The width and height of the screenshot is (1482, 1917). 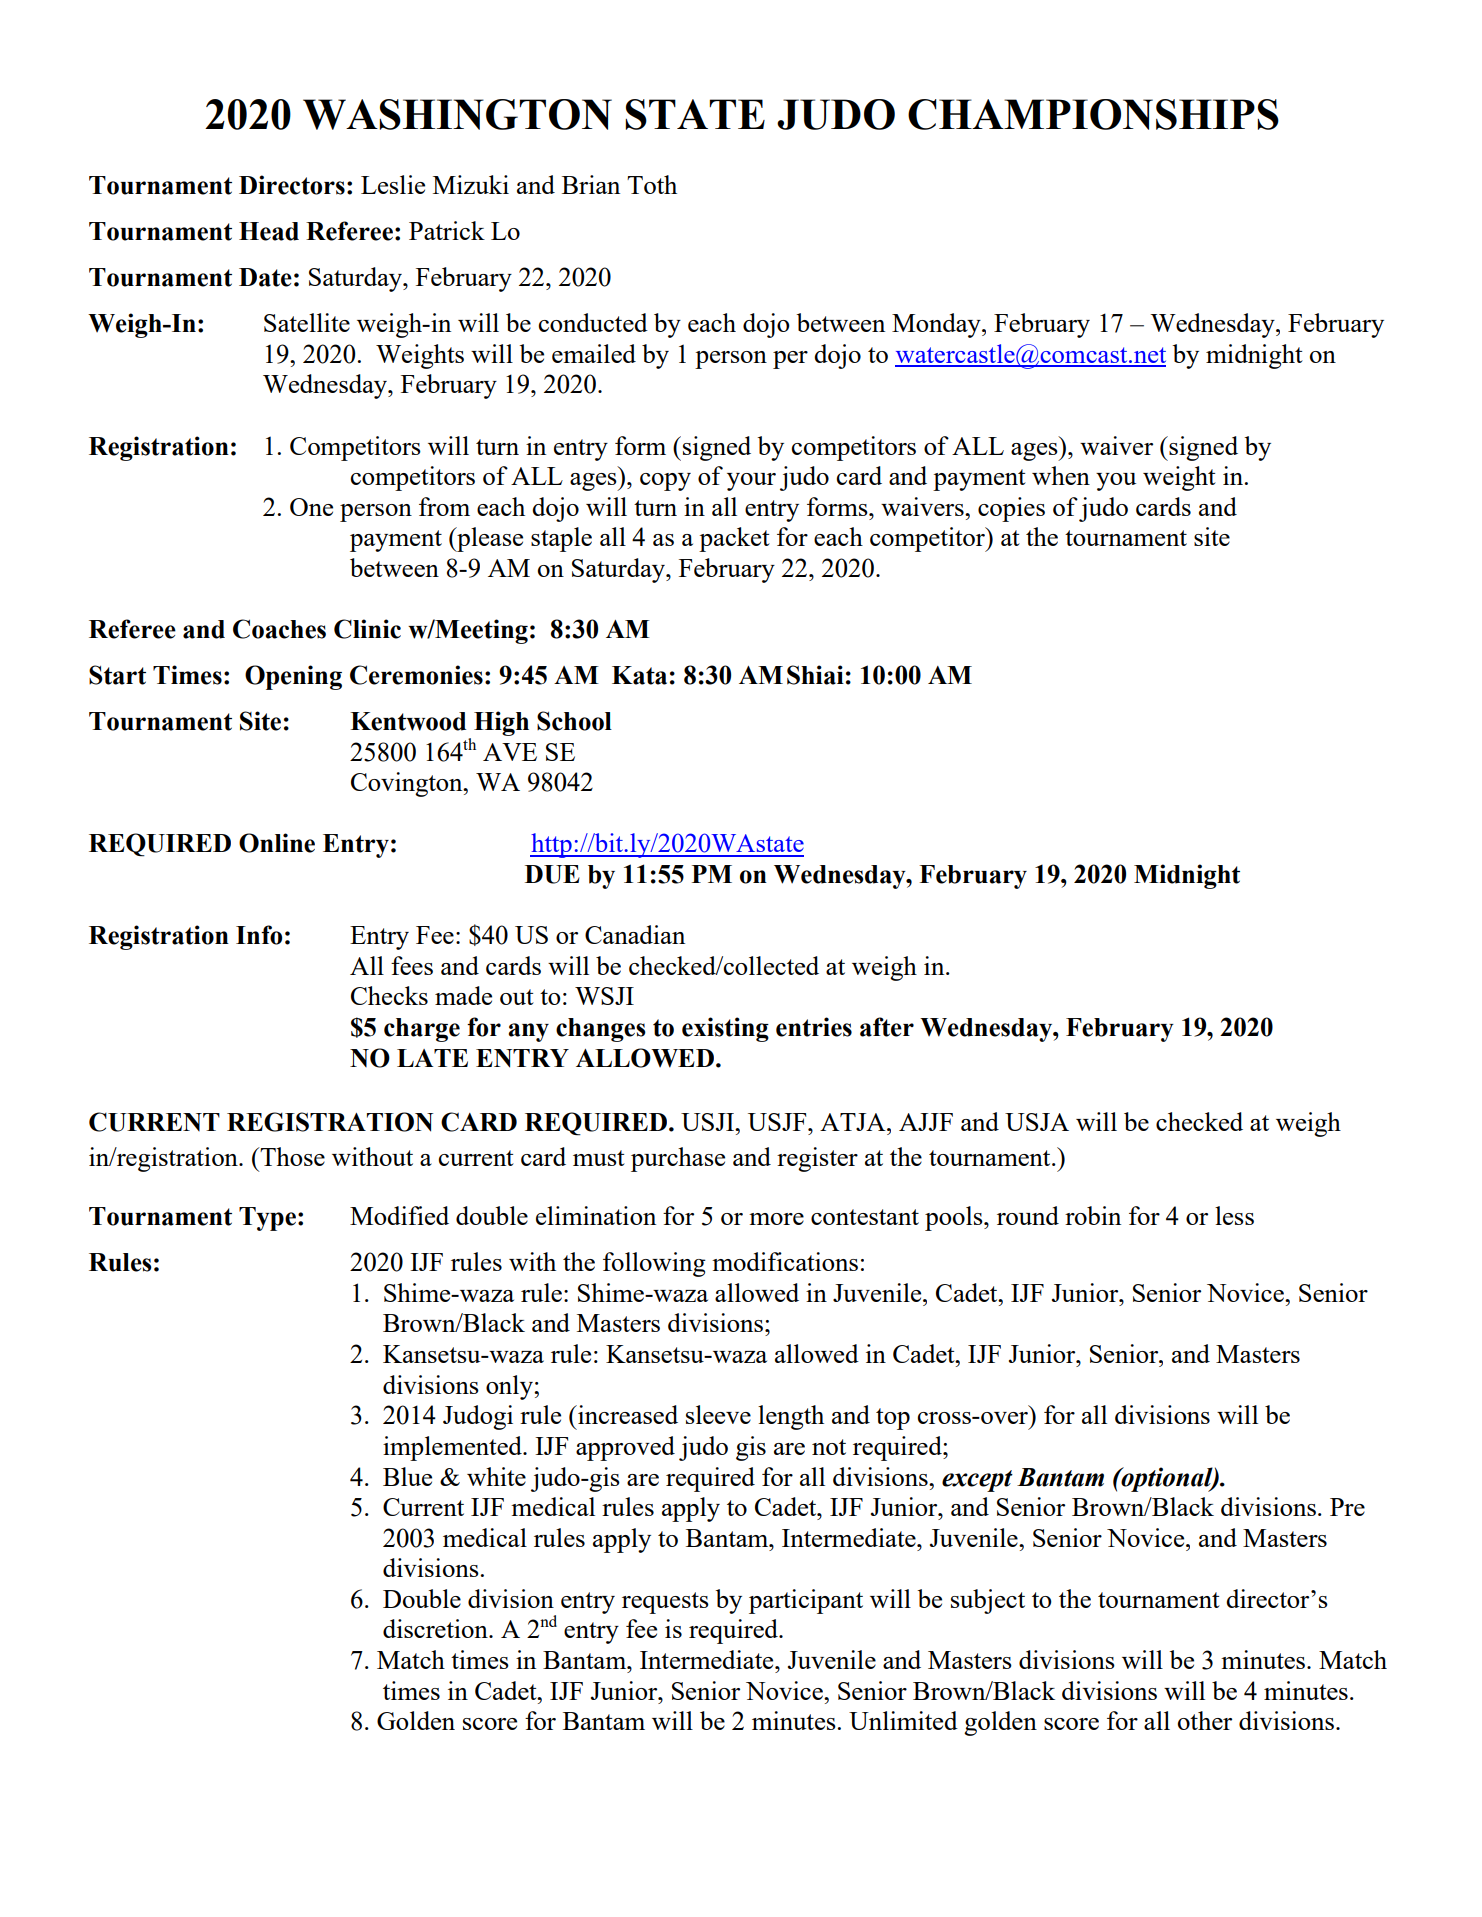 What do you see at coordinates (751, 482) in the screenshot?
I see `your` at bounding box center [751, 482].
